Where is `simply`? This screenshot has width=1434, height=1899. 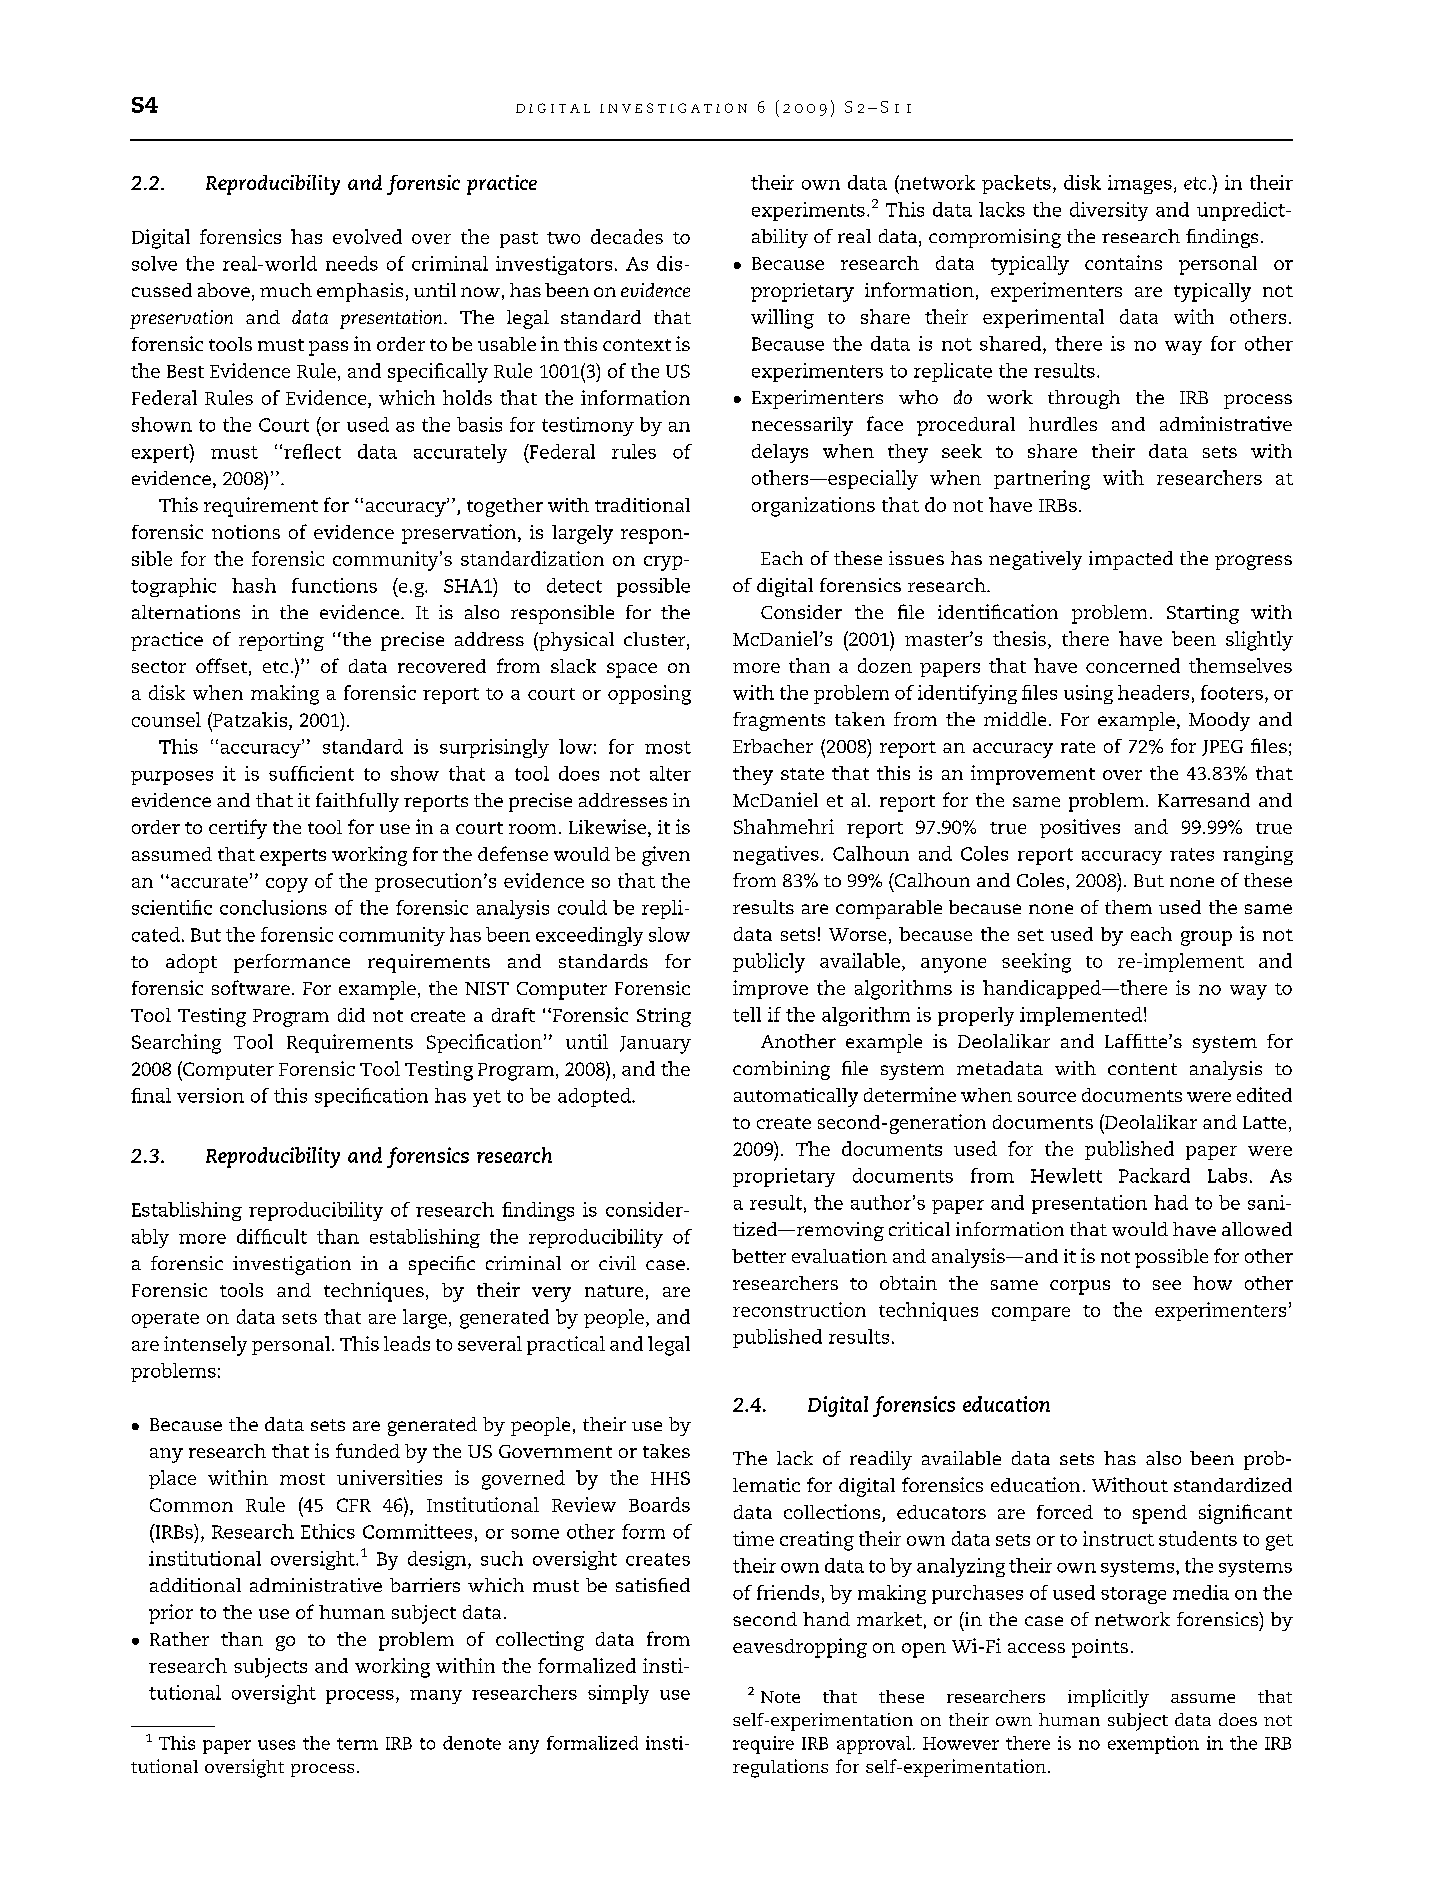
simply is located at coordinates (618, 1694).
